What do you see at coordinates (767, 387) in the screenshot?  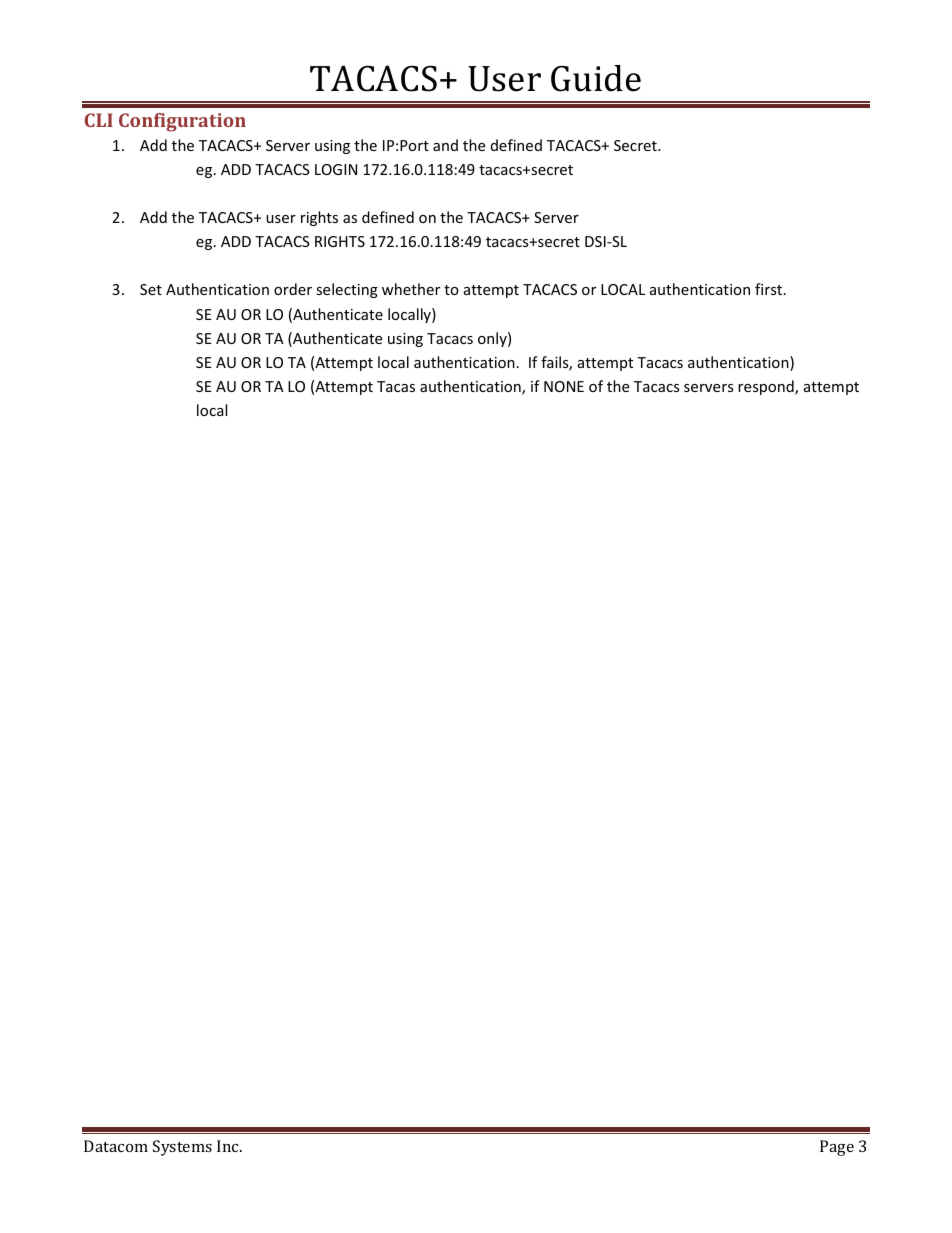 I see `respond` at bounding box center [767, 387].
